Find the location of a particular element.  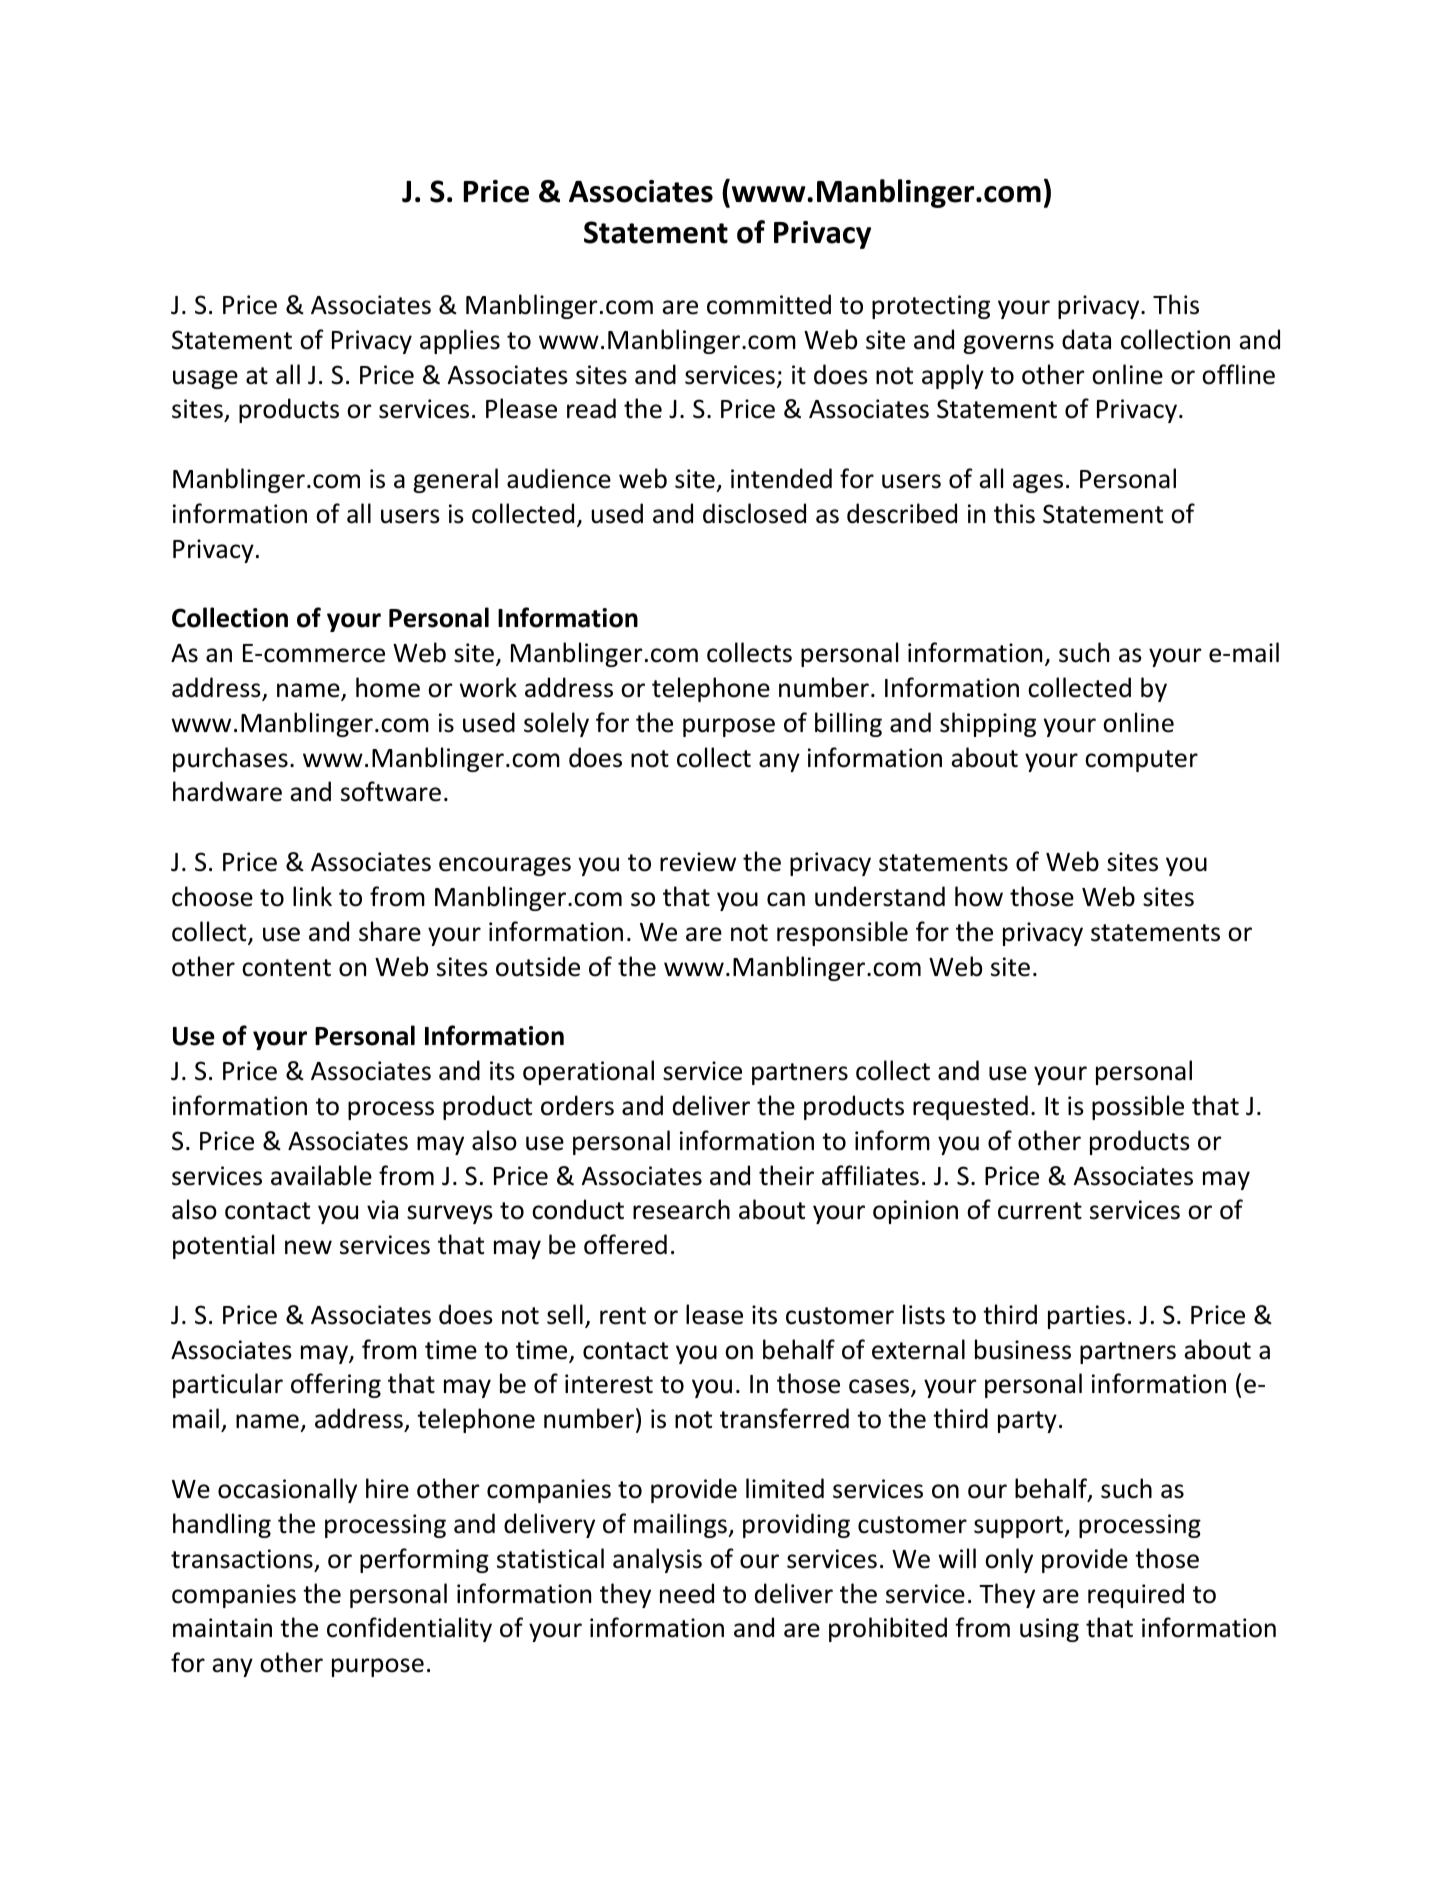

data is located at coordinates (1086, 339).
